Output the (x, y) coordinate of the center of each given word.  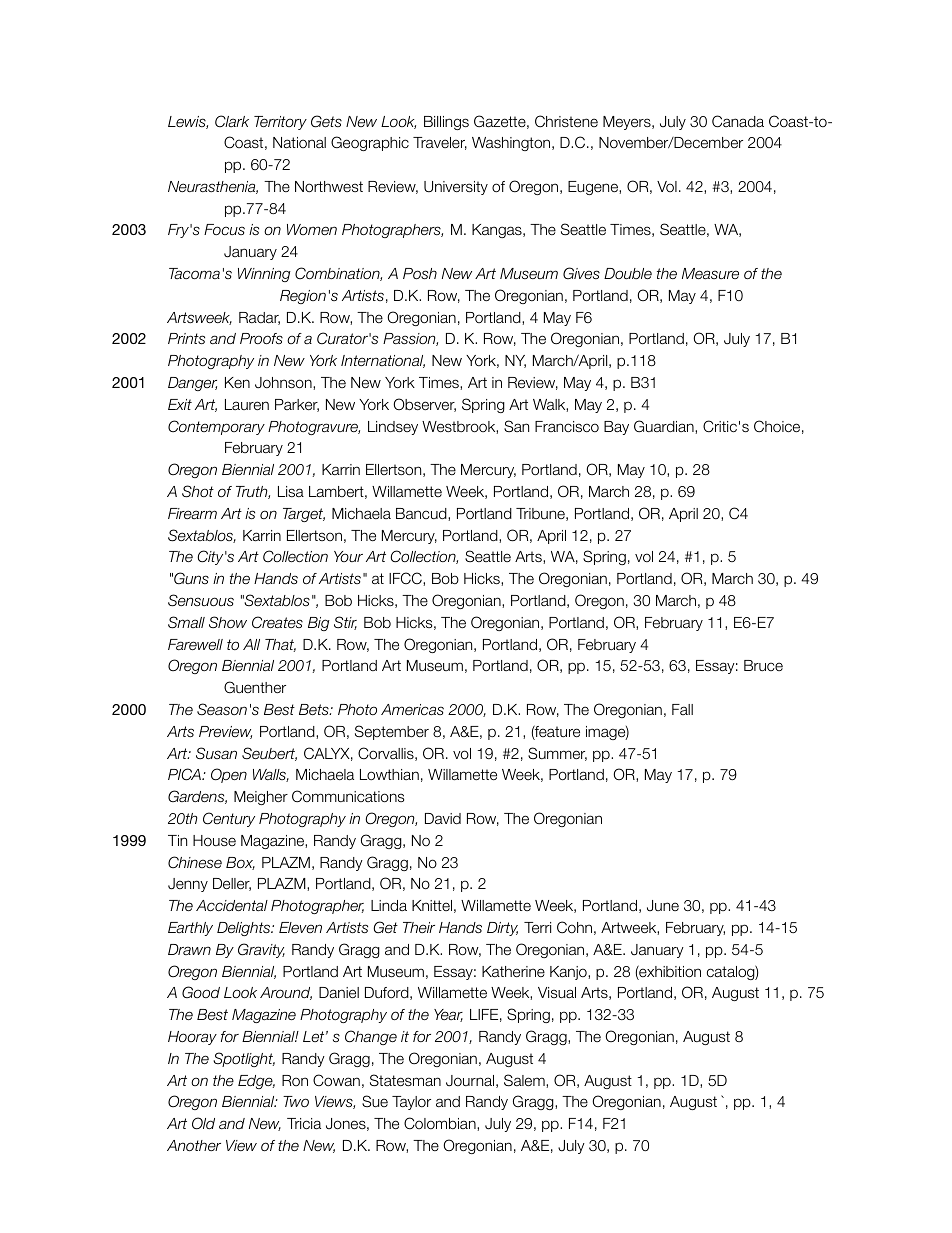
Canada (738, 121)
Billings (446, 123)
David (443, 818)
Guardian (665, 427)
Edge (256, 1082)
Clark (232, 121)
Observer (424, 405)
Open (229, 775)
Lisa (291, 491)
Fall (682, 709)
